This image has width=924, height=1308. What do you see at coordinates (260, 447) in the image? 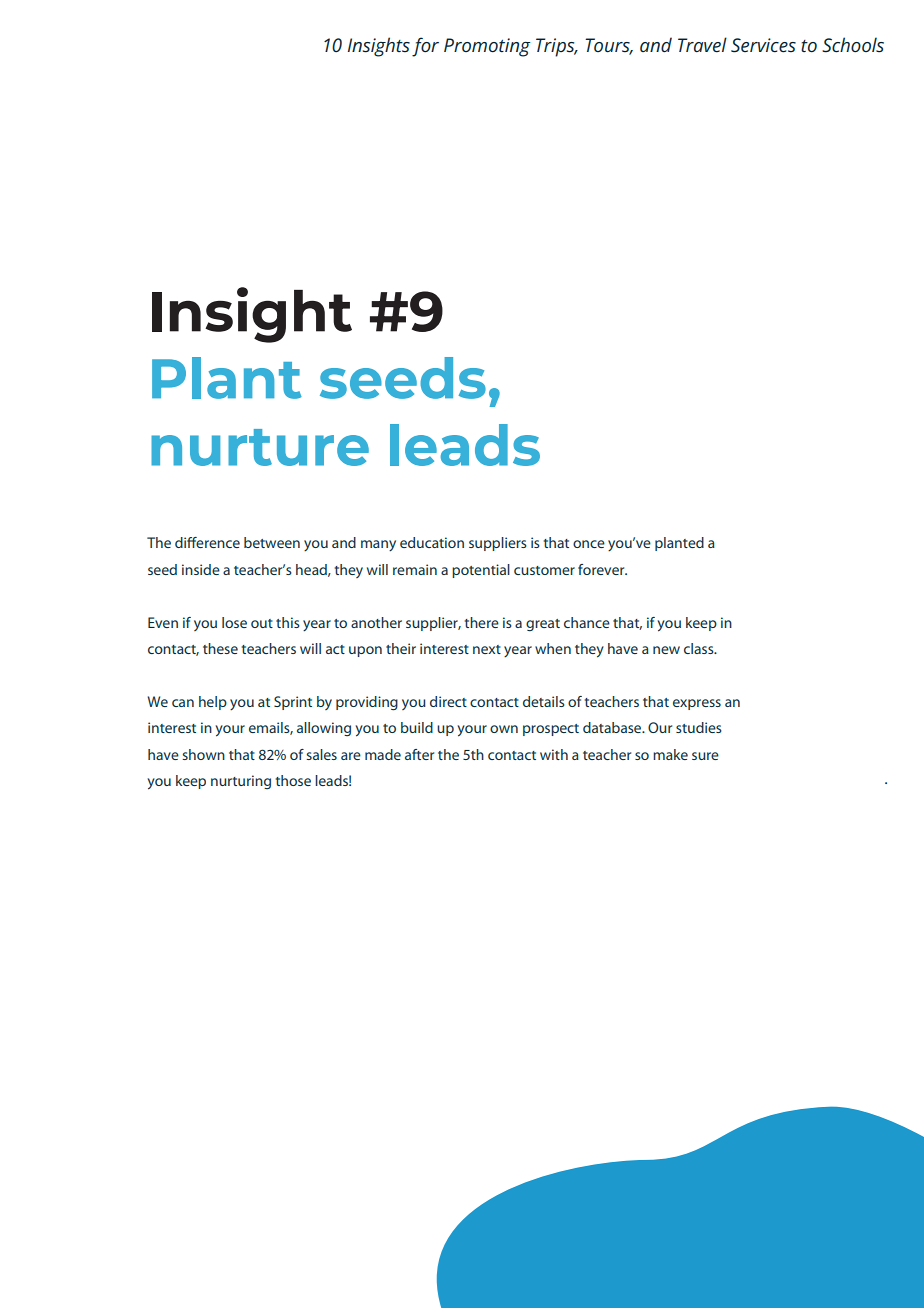
I see `nurture` at bounding box center [260, 447].
